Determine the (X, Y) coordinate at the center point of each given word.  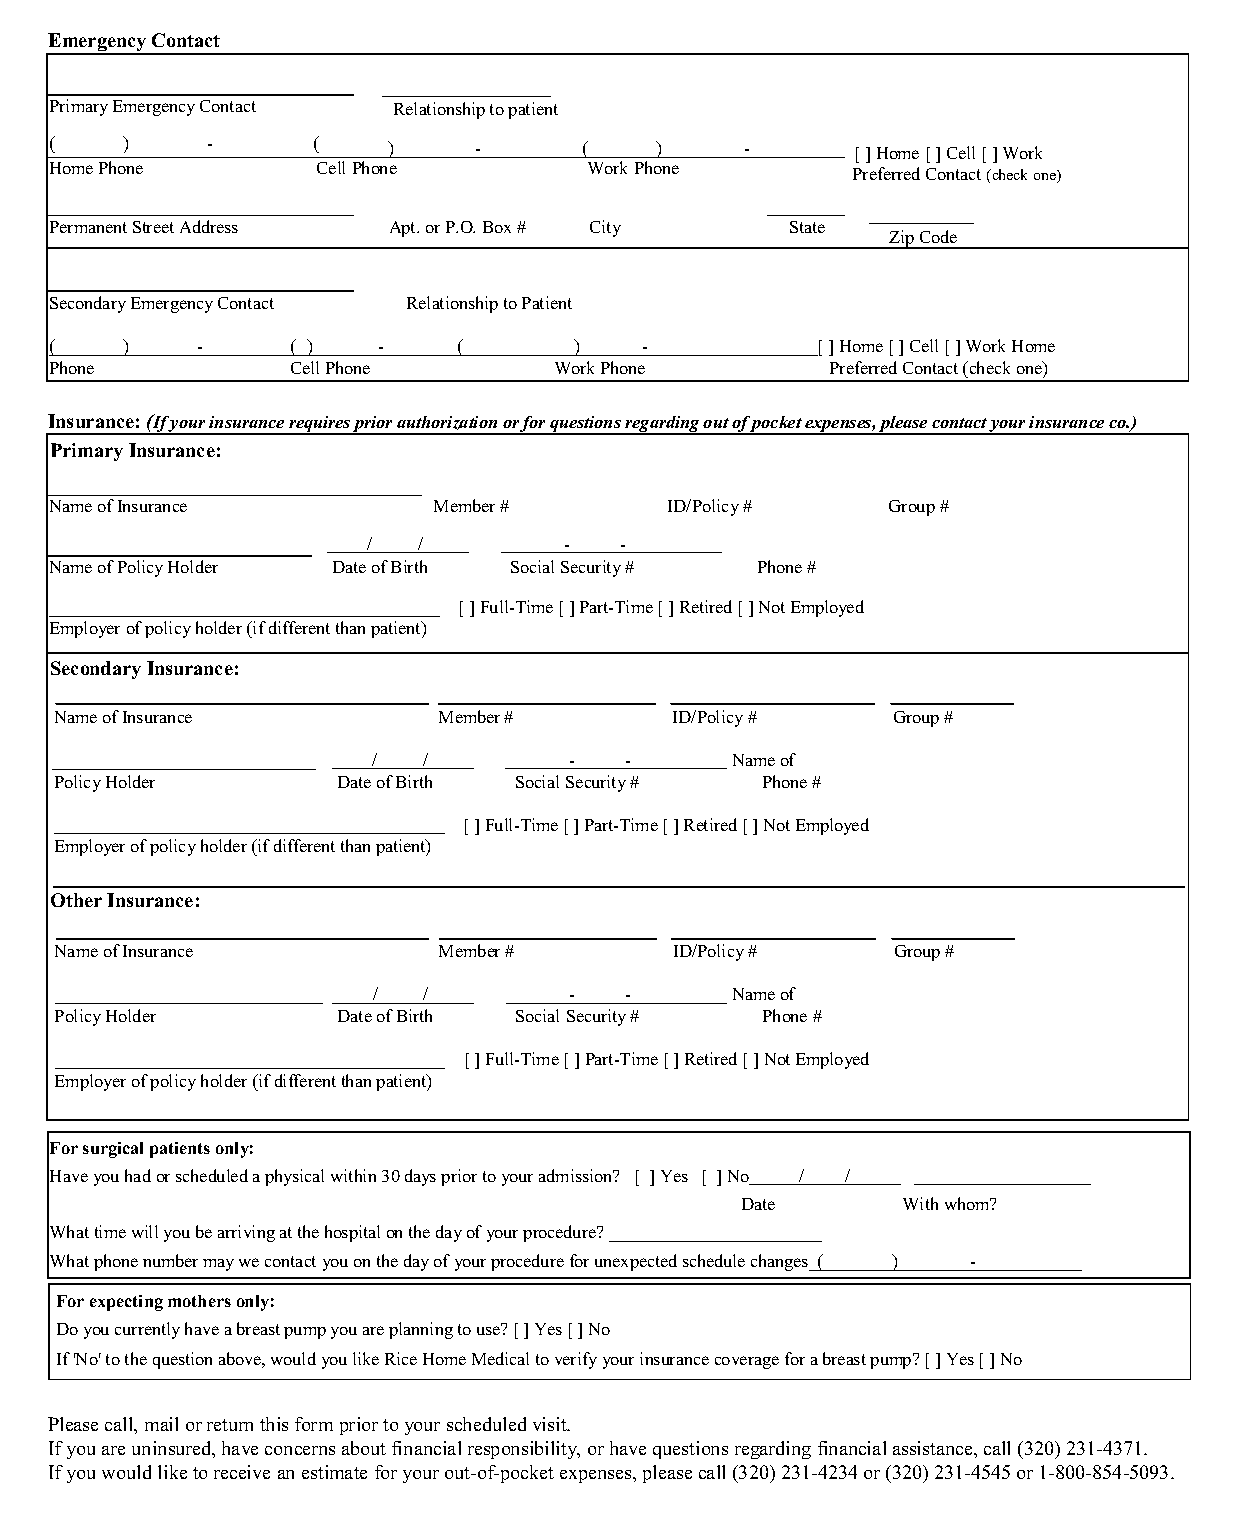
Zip (902, 239)
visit (551, 1424)
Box (497, 227)
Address (209, 226)
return (230, 1425)
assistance (934, 1448)
